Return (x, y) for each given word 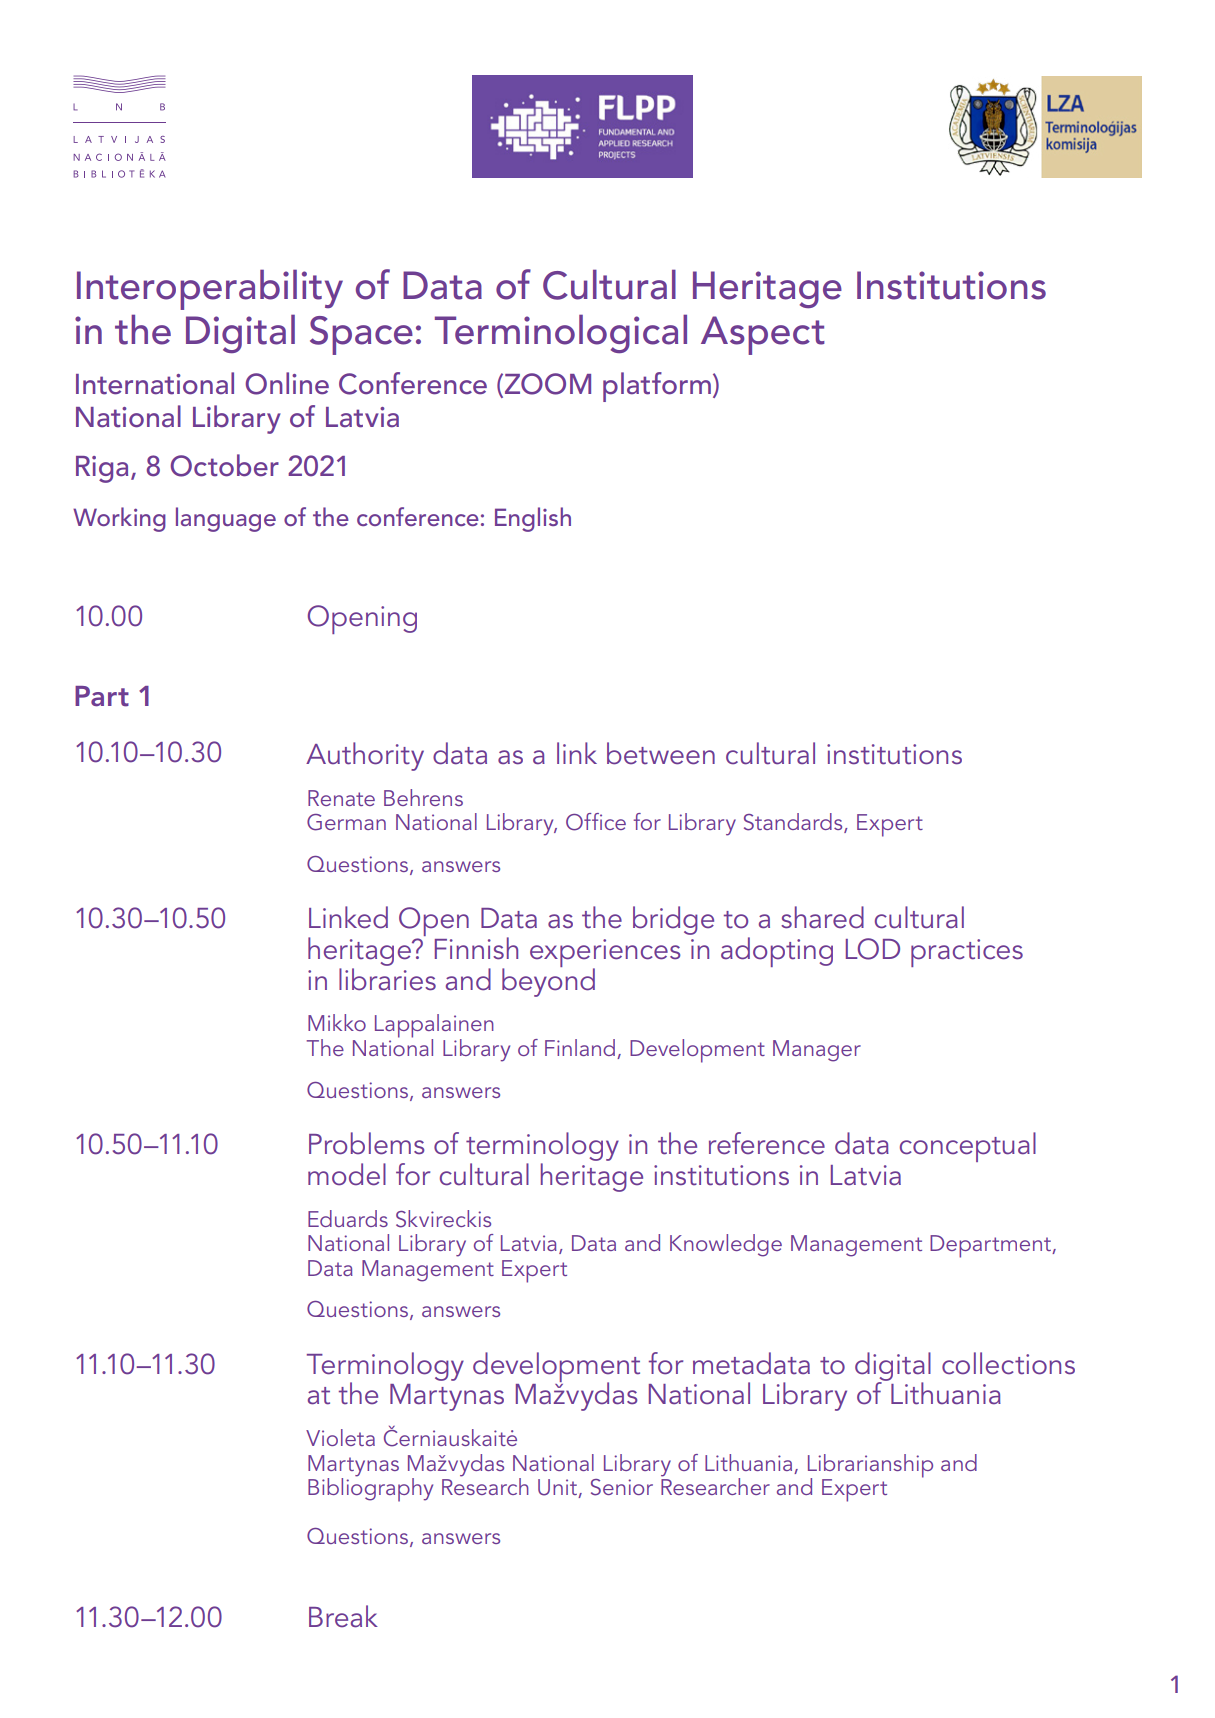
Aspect (763, 335)
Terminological (561, 333)
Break (343, 1616)
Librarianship (870, 1467)
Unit (558, 1488)
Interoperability (210, 289)
